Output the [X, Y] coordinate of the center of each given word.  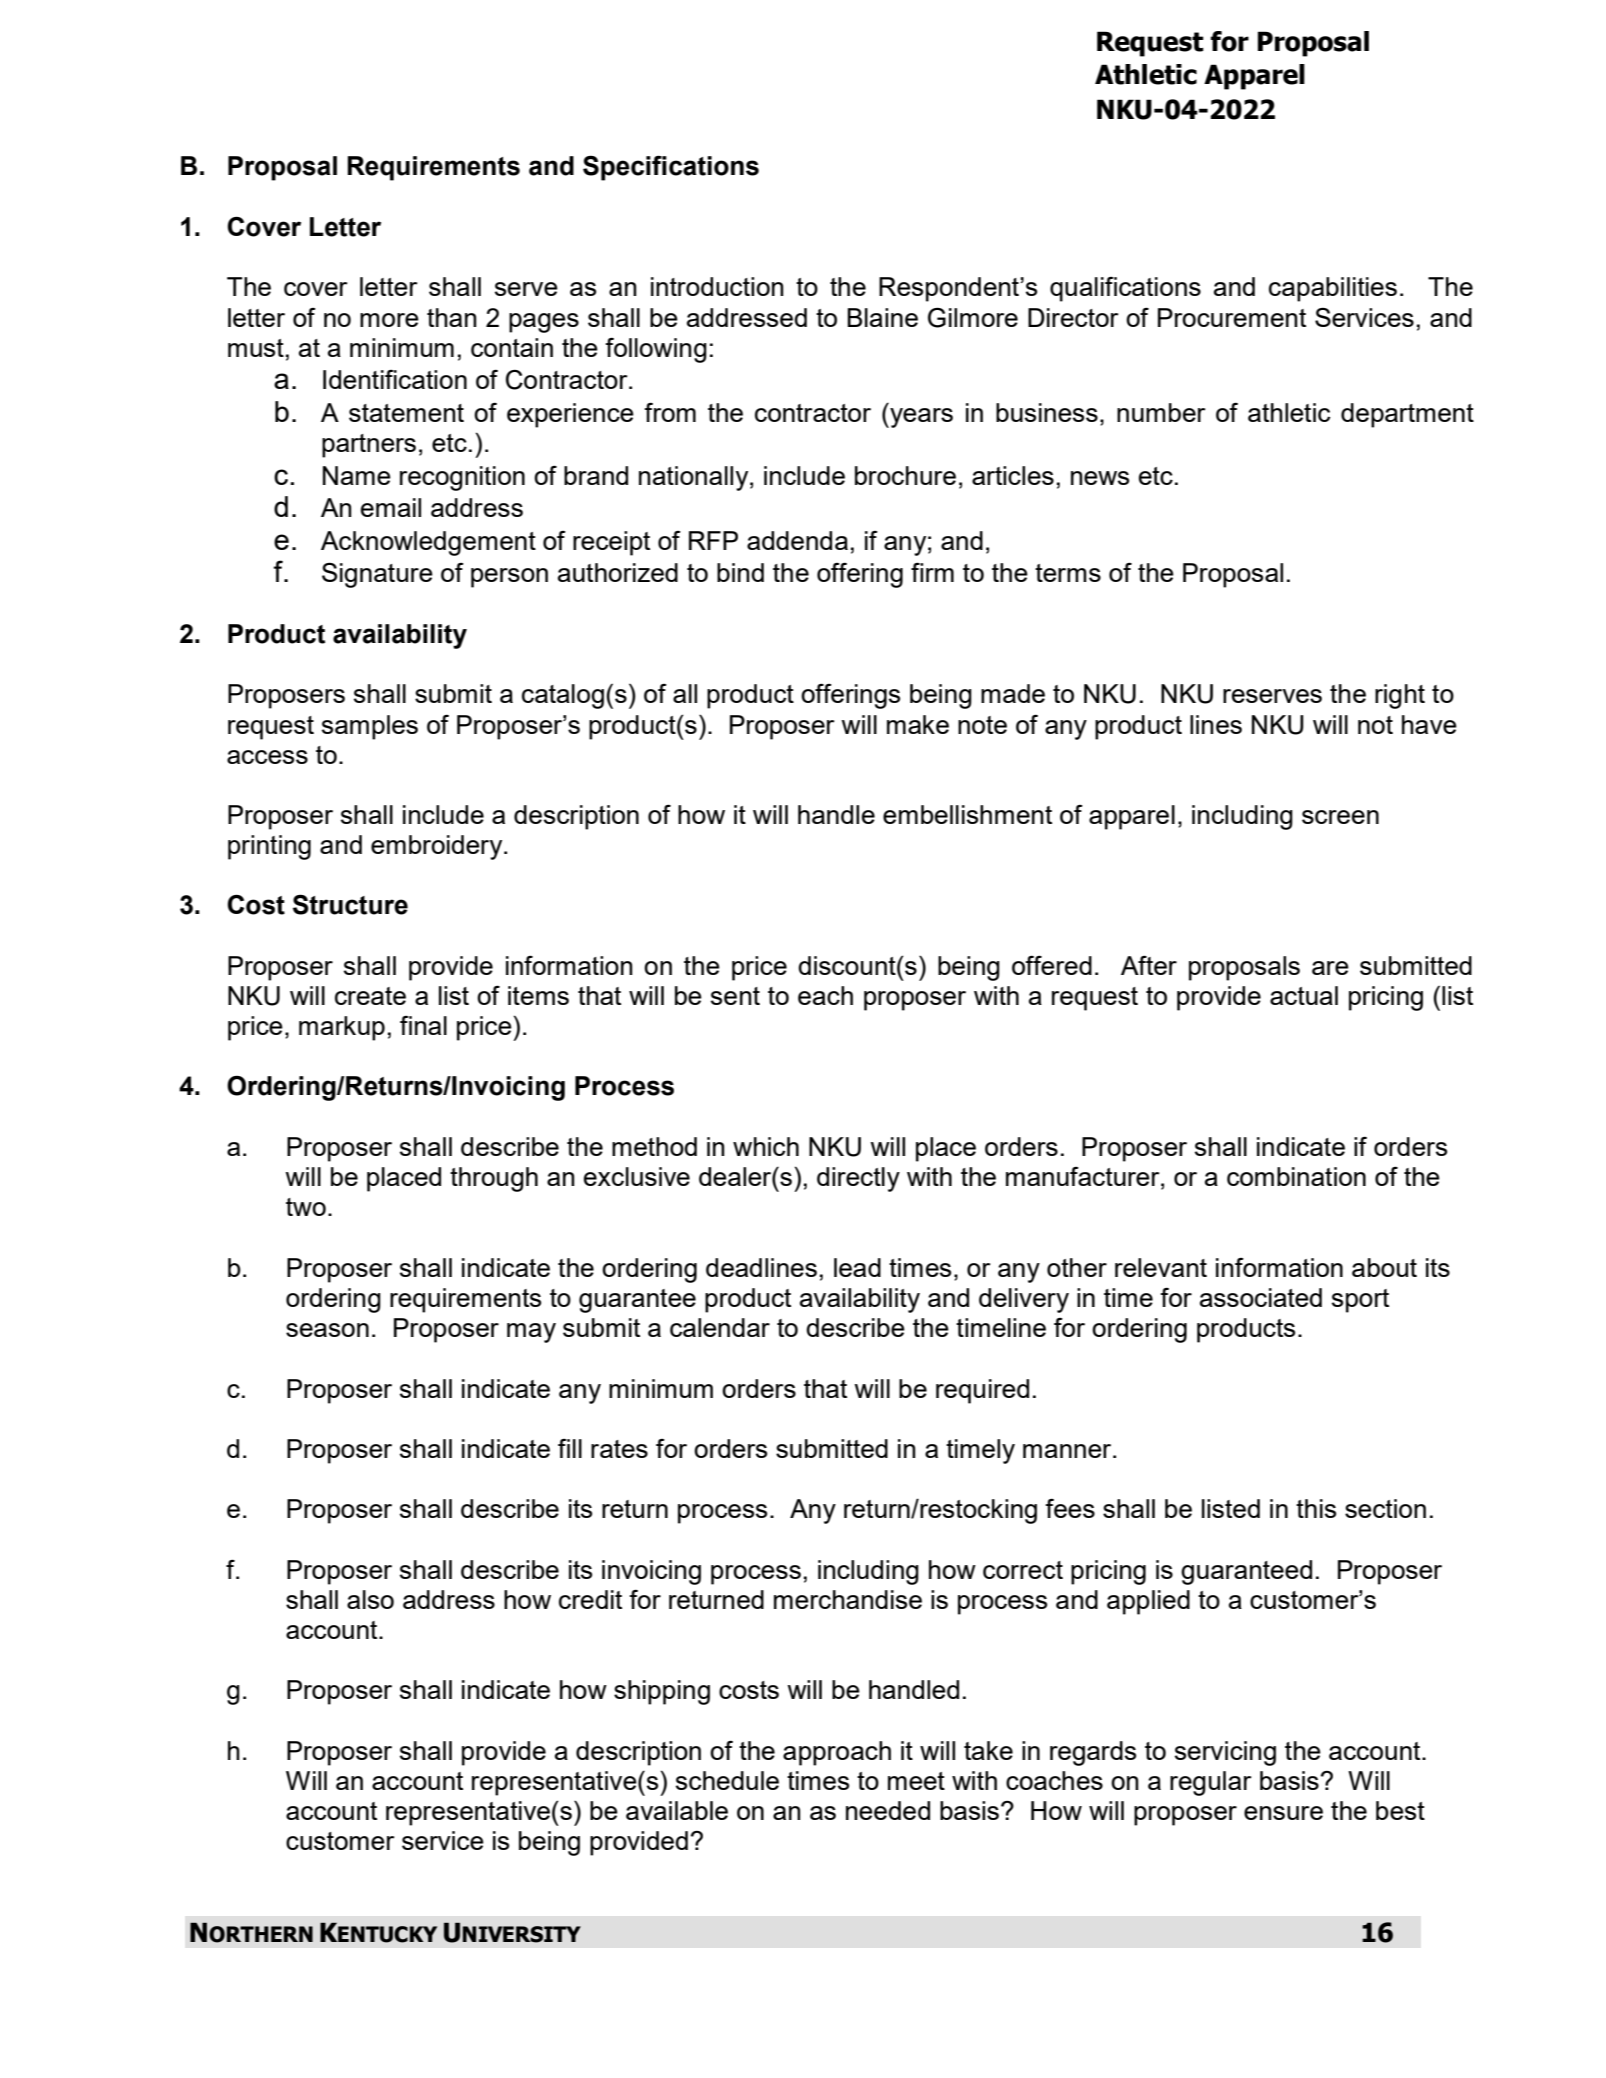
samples [370, 727]
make [918, 724]
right [1400, 696]
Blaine [882, 317]
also [370, 1599]
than [452, 317]
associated [1261, 1297]
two [306, 1207]
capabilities [1333, 289]
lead [857, 1267]
